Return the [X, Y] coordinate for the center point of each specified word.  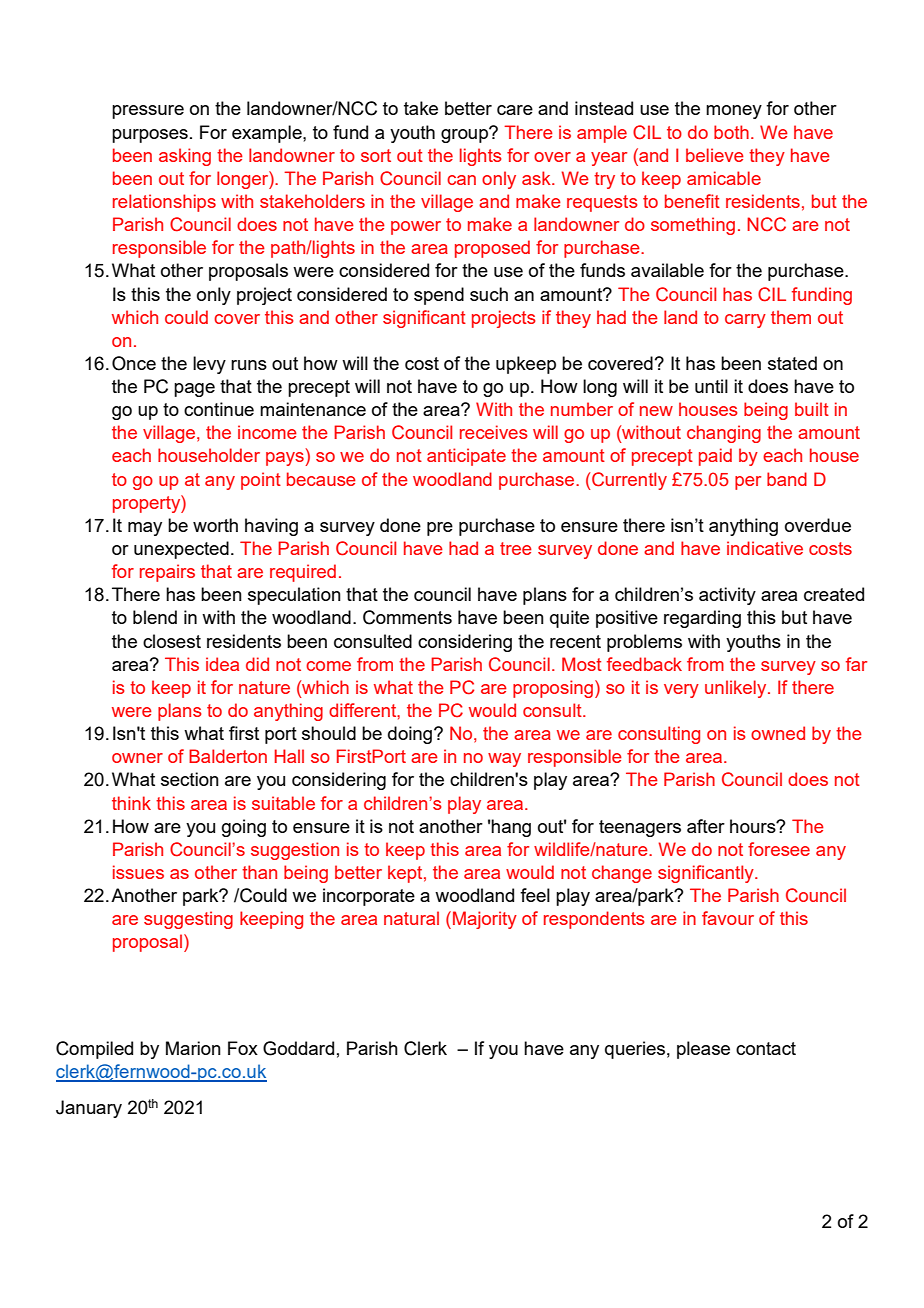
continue [219, 409]
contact [766, 1048]
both [731, 132]
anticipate [466, 457]
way [504, 760]
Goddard [298, 1048]
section [190, 779]
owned [778, 733]
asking [185, 157]
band [787, 479]
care [515, 110]
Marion [193, 1048]
